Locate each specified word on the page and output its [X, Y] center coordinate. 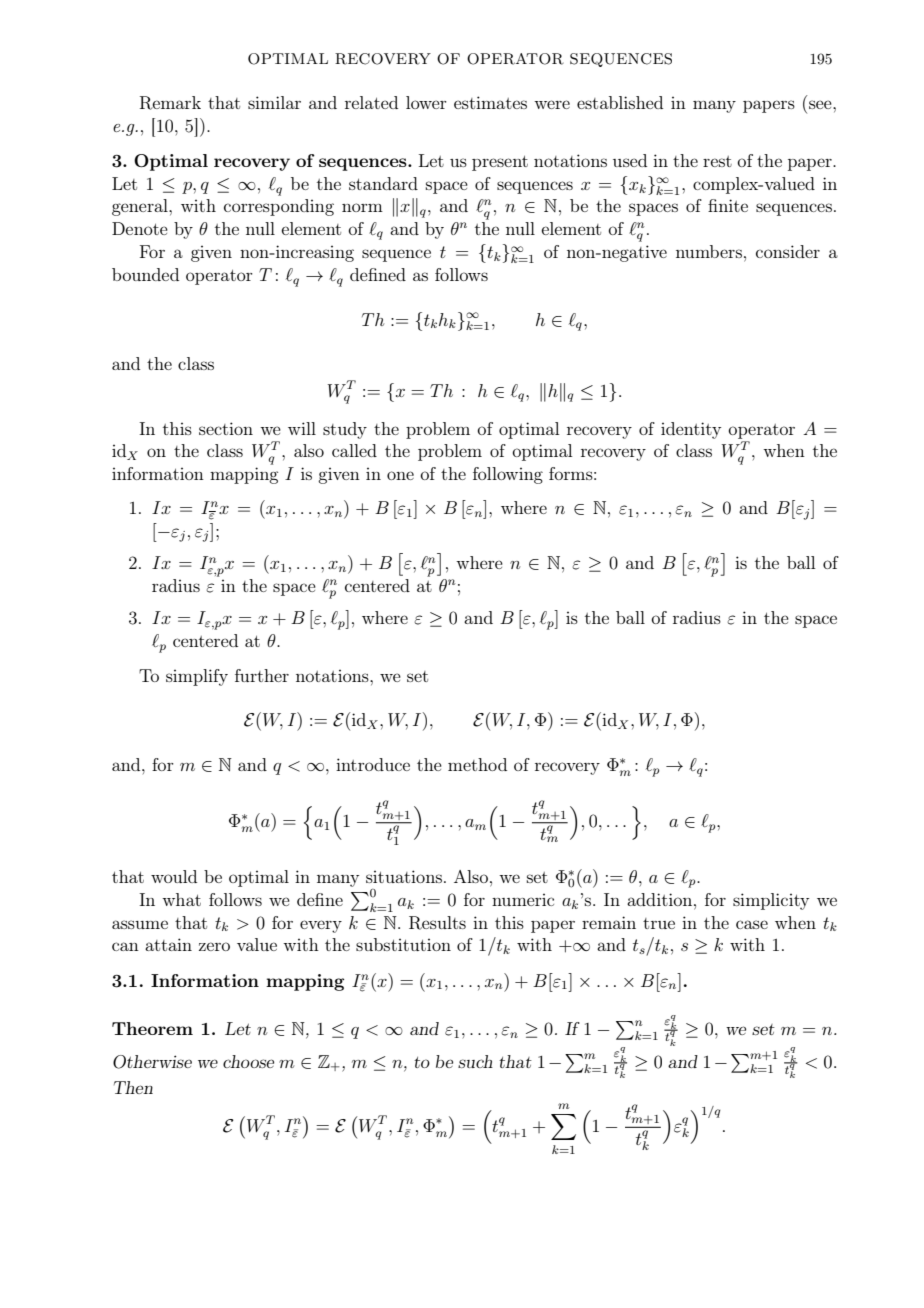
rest [717, 161]
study [345, 430]
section [226, 428]
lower [426, 102]
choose [248, 1061]
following [508, 475]
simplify [197, 677]
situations [404, 876]
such [475, 1061]
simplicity [771, 901]
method [477, 764]
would [174, 876]
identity [691, 430]
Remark [170, 103]
